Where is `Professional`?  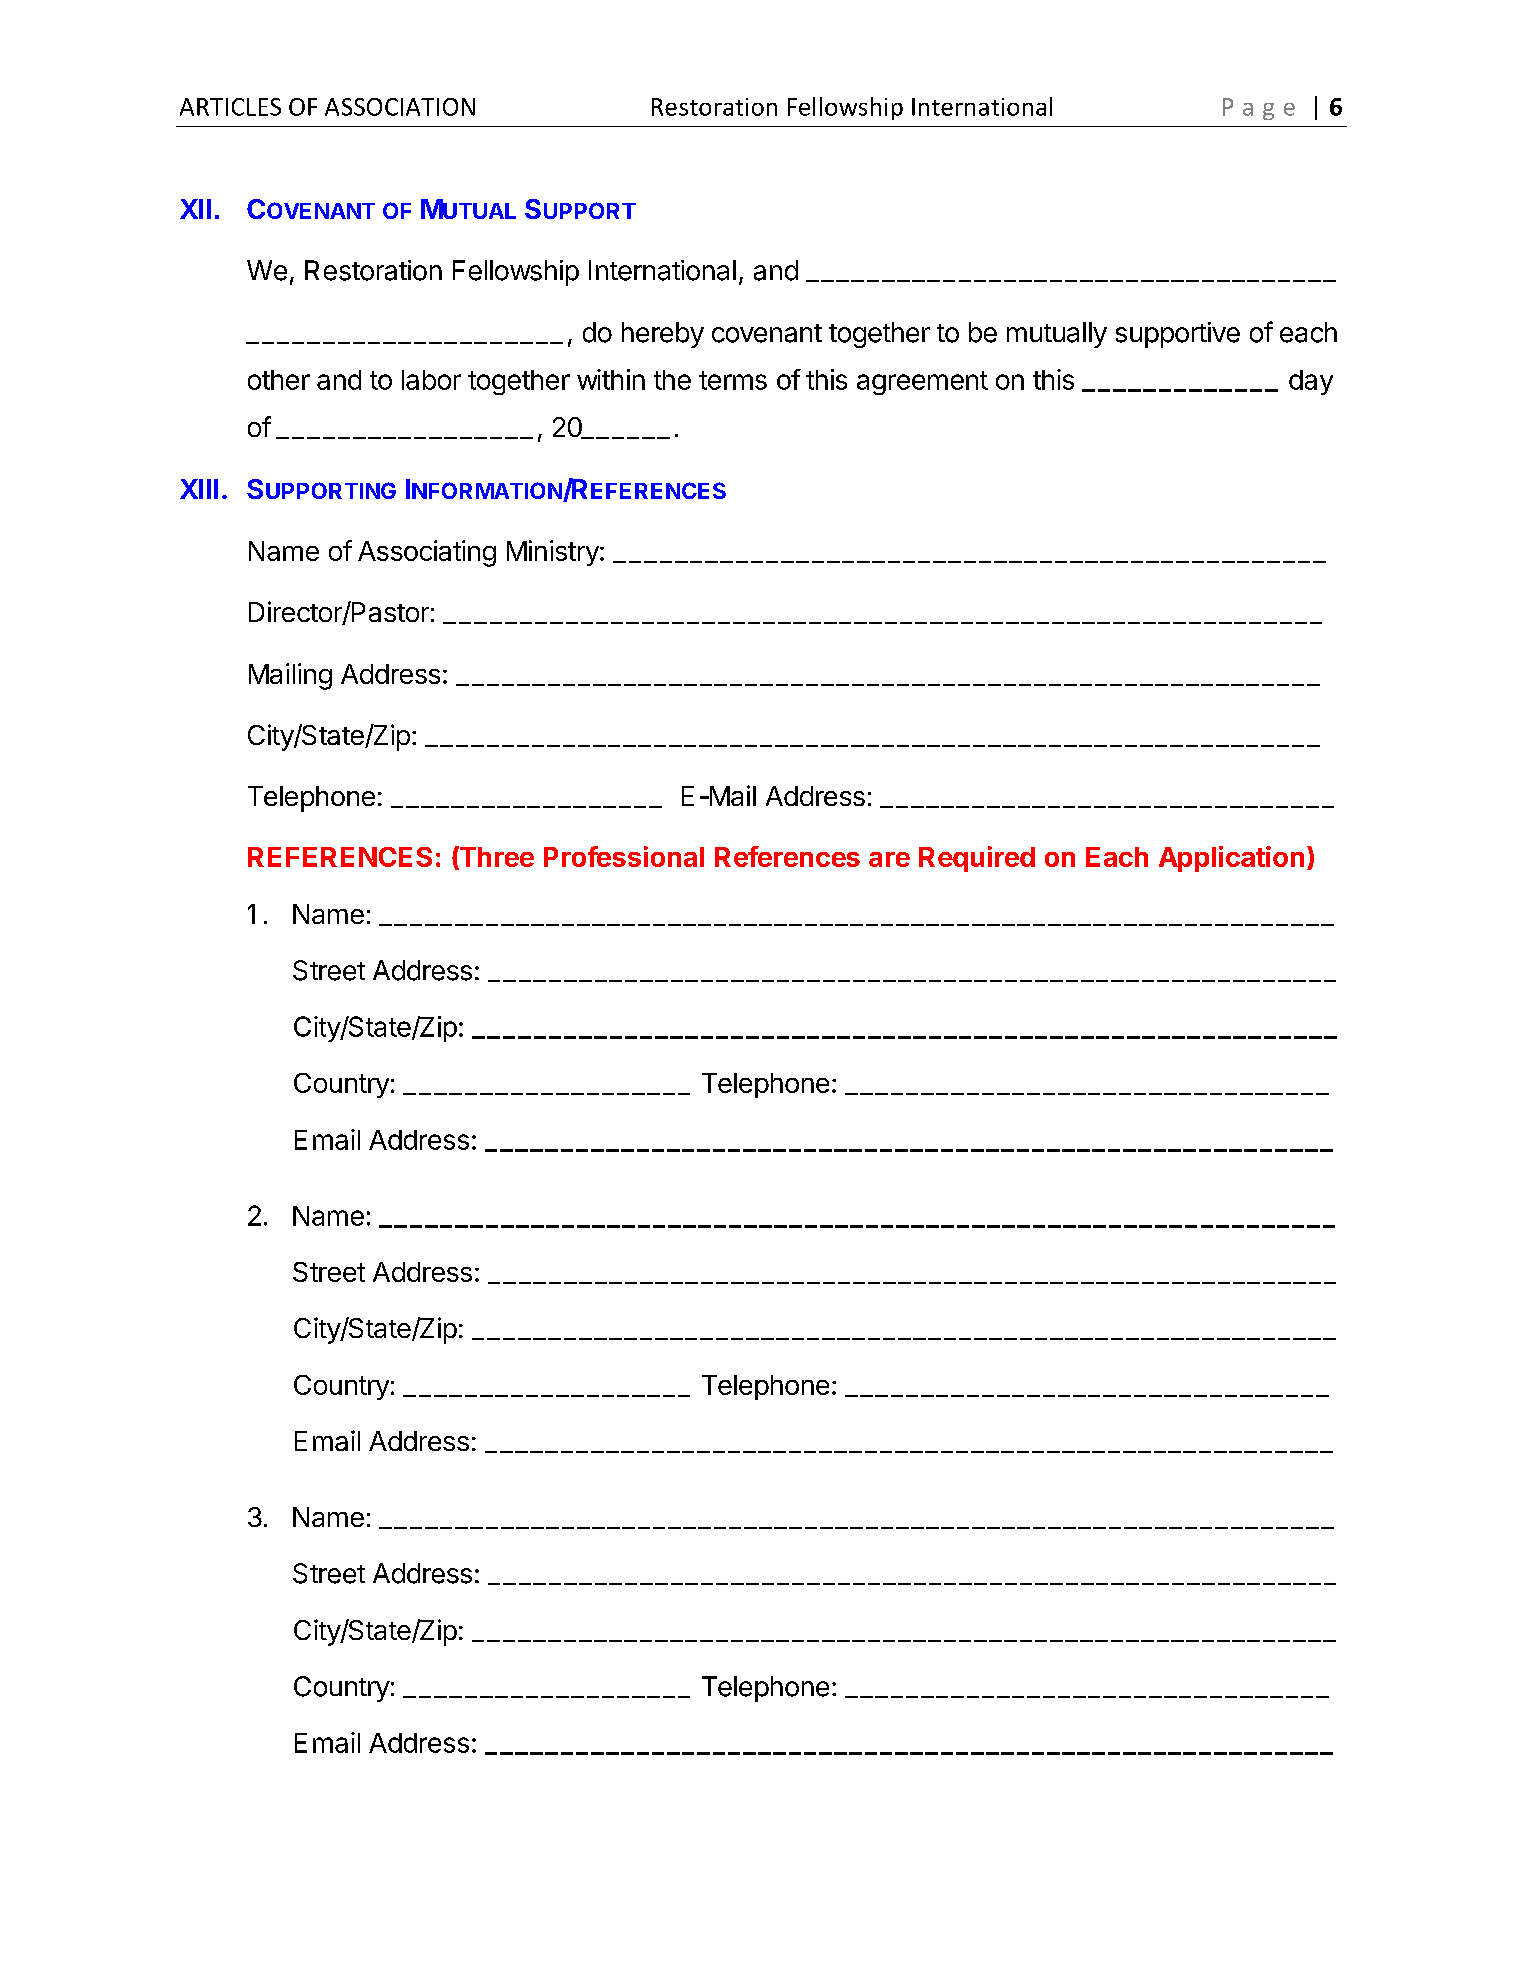 Professional is located at coordinates (624, 856).
